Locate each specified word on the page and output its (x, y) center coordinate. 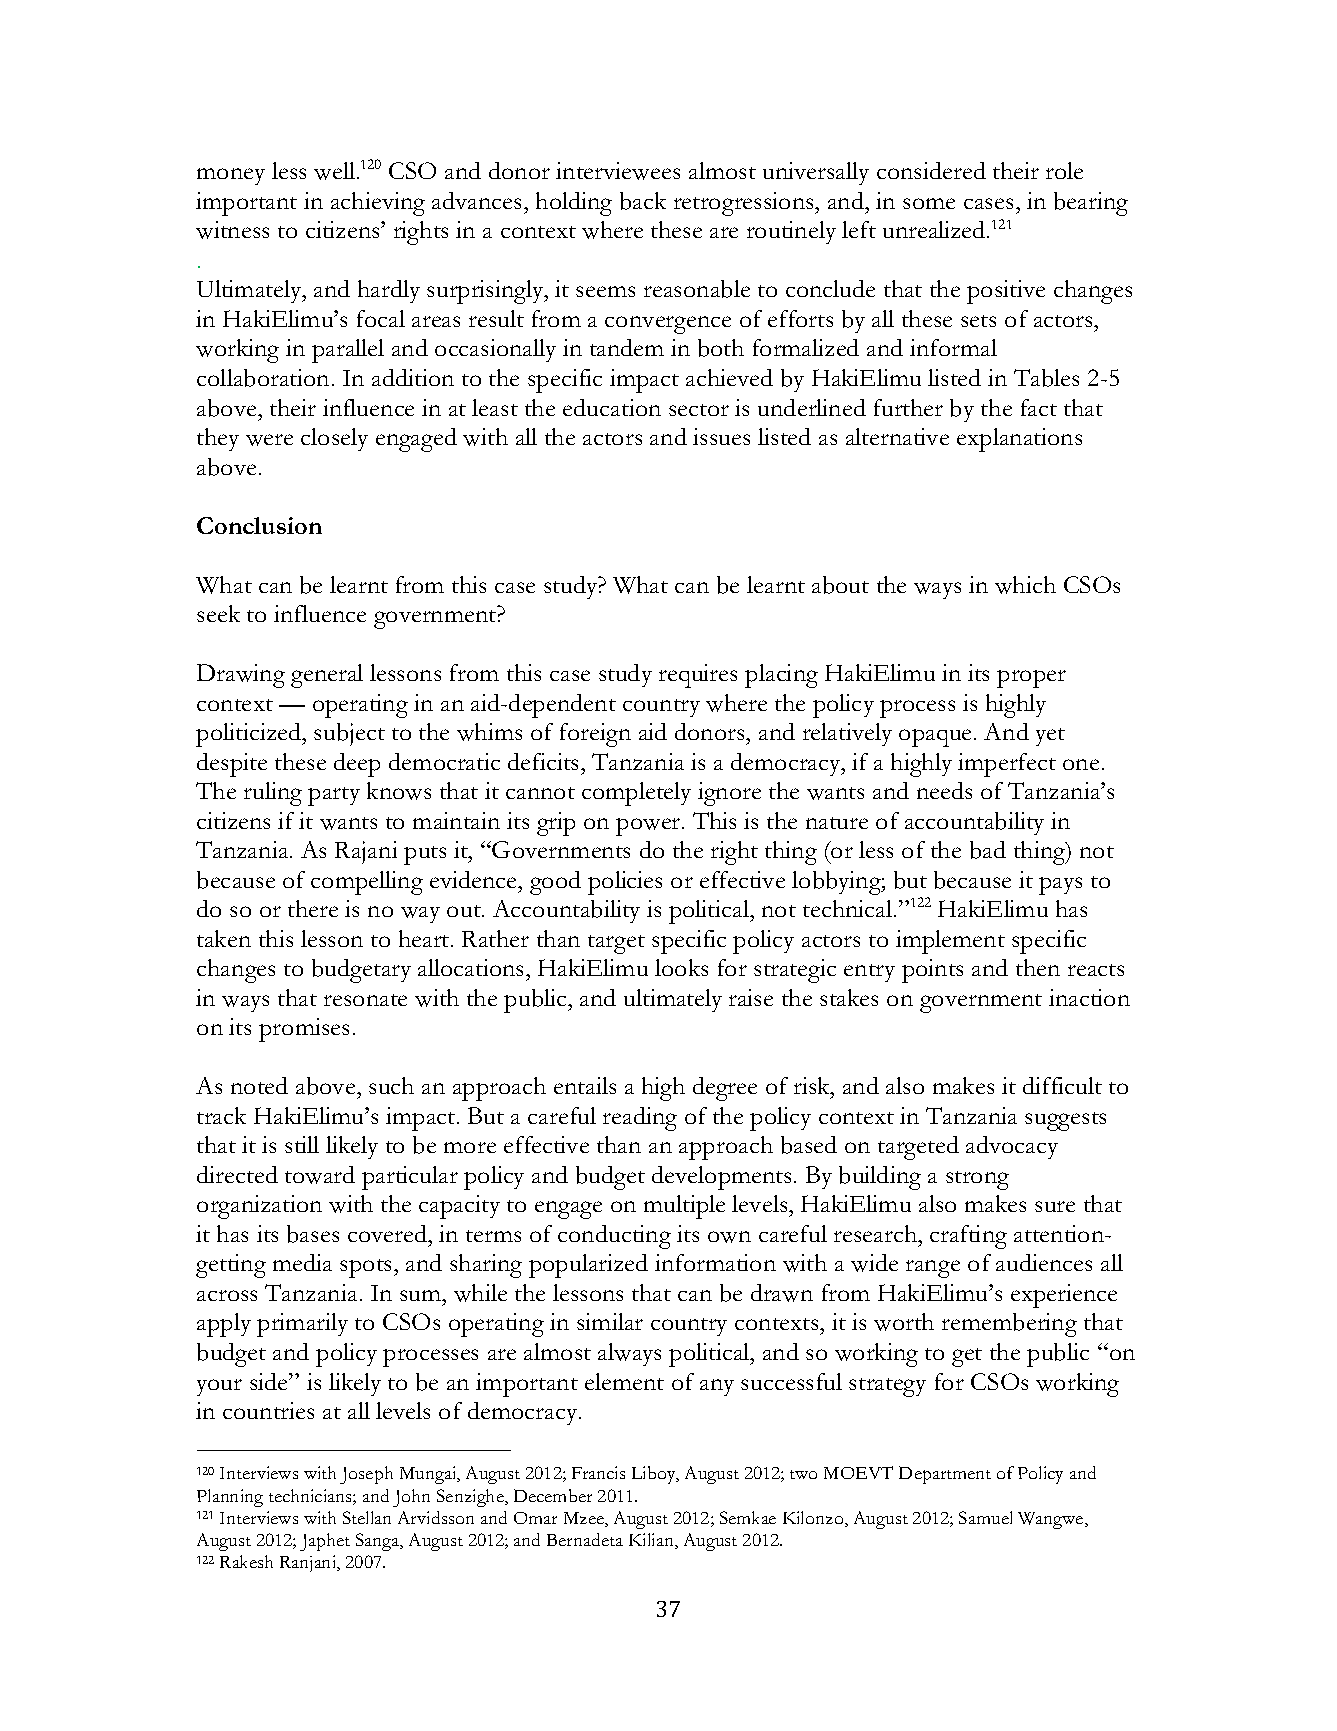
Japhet (325, 1542)
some (929, 203)
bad (988, 850)
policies (625, 883)
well (336, 171)
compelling (367, 883)
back (643, 201)
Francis (598, 1472)
